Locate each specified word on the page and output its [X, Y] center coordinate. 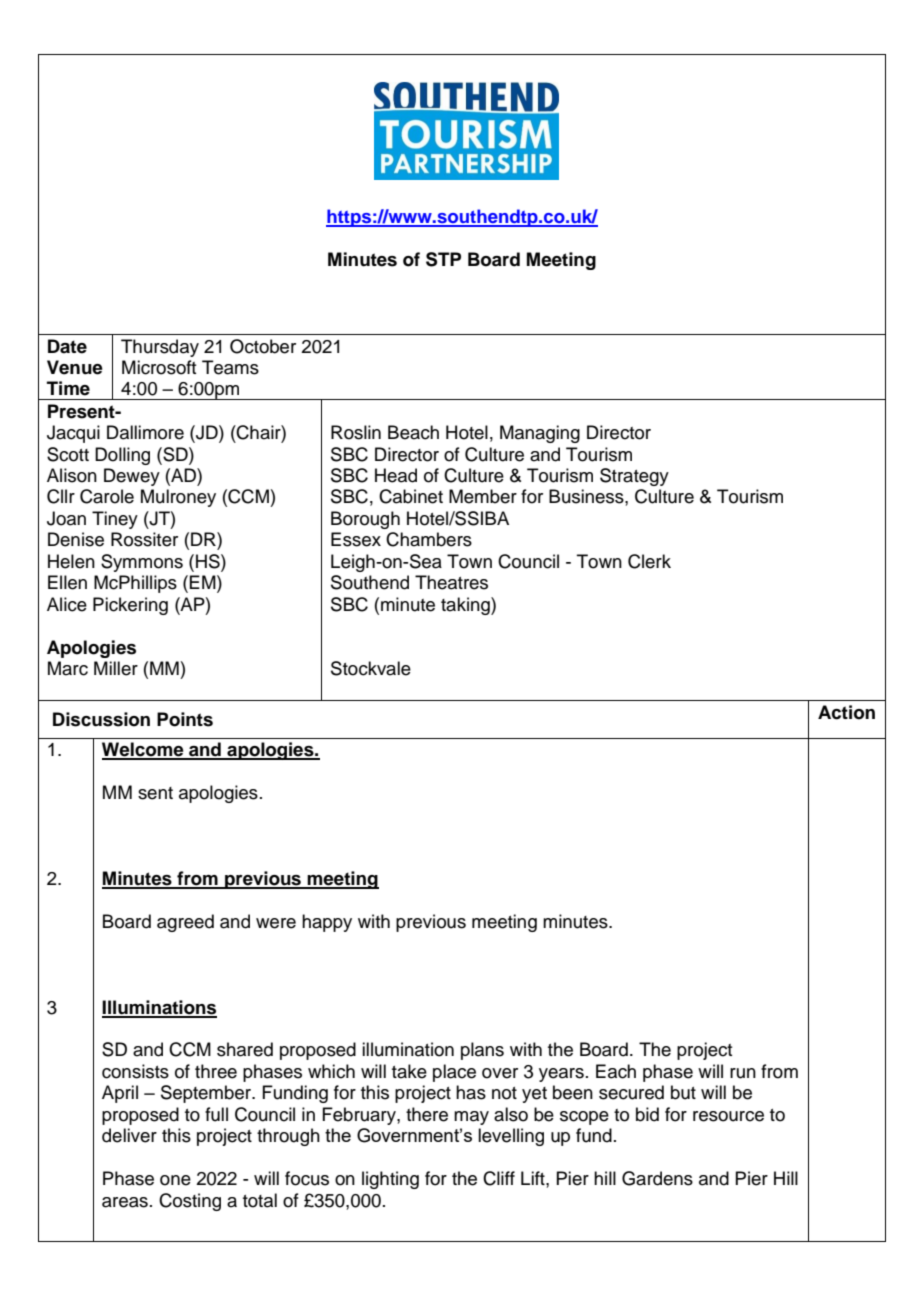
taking [466, 606]
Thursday [160, 348]
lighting [390, 1180]
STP [443, 259]
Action [846, 712]
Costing [190, 1202]
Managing [540, 434]
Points [185, 719]
